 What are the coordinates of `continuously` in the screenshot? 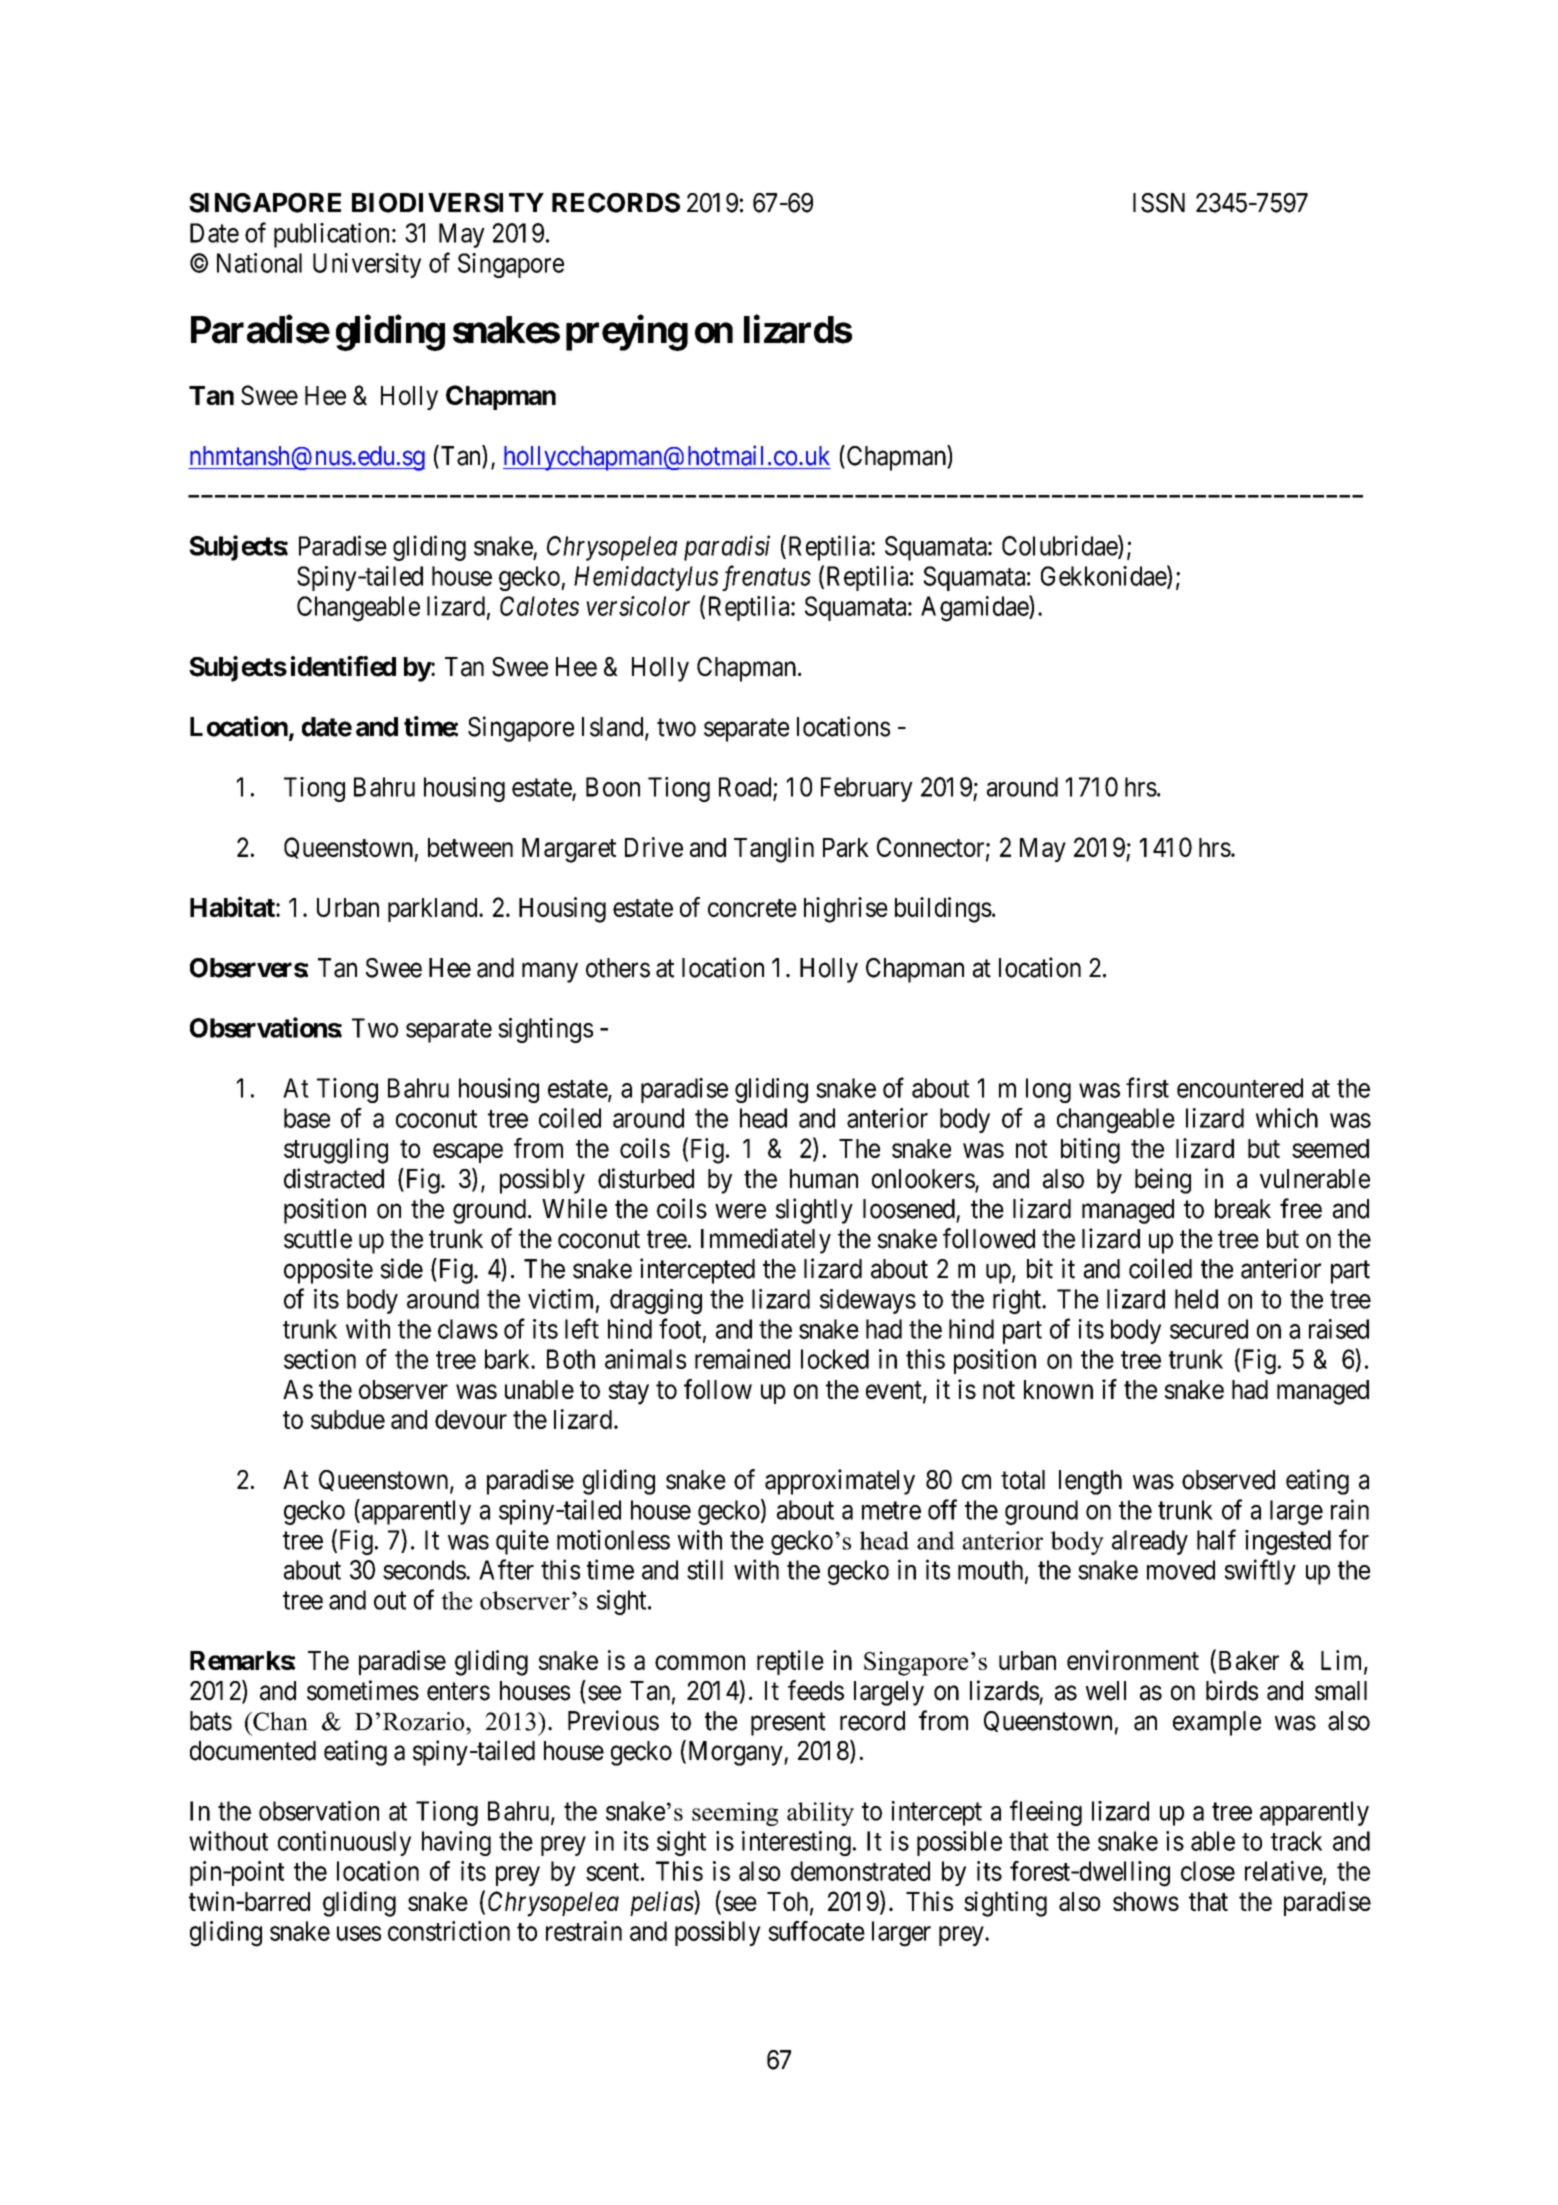 It's located at (344, 1843).
